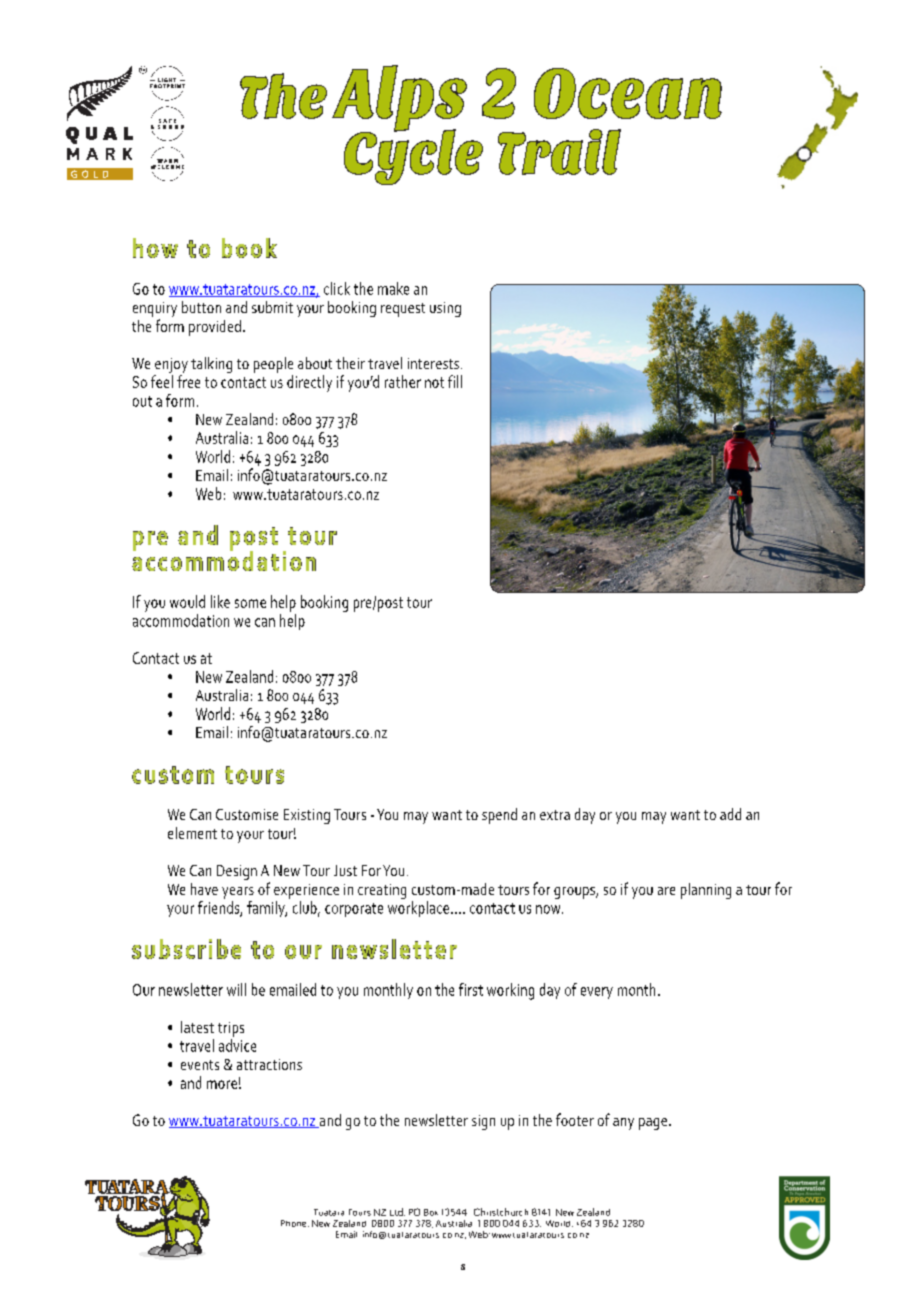  What do you see at coordinates (220, 601) in the page?
I see `like` at bounding box center [220, 601].
